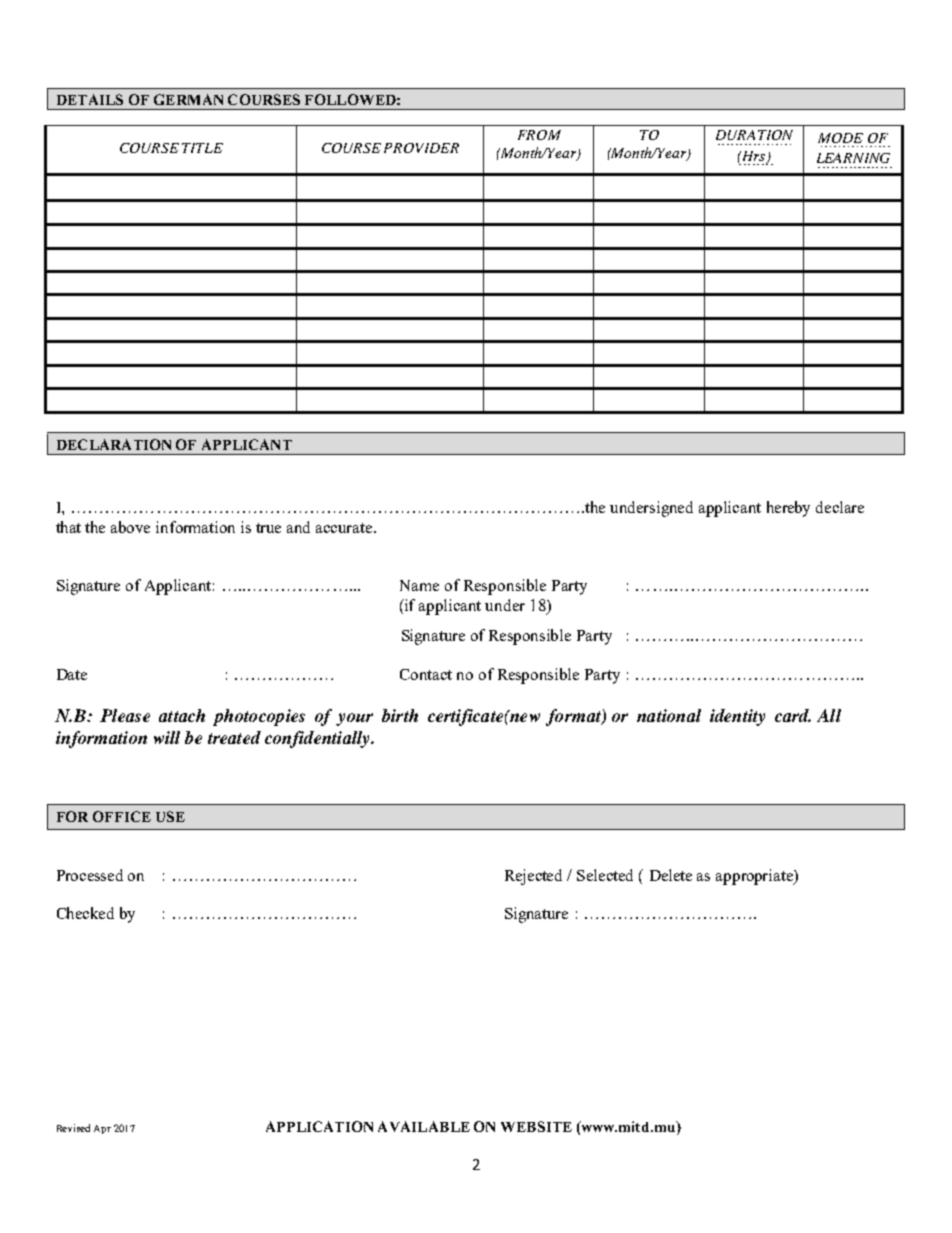 This image has width=952, height=1233. What do you see at coordinates (421, 148) in the image?
I see `PROVIDER` at bounding box center [421, 148].
